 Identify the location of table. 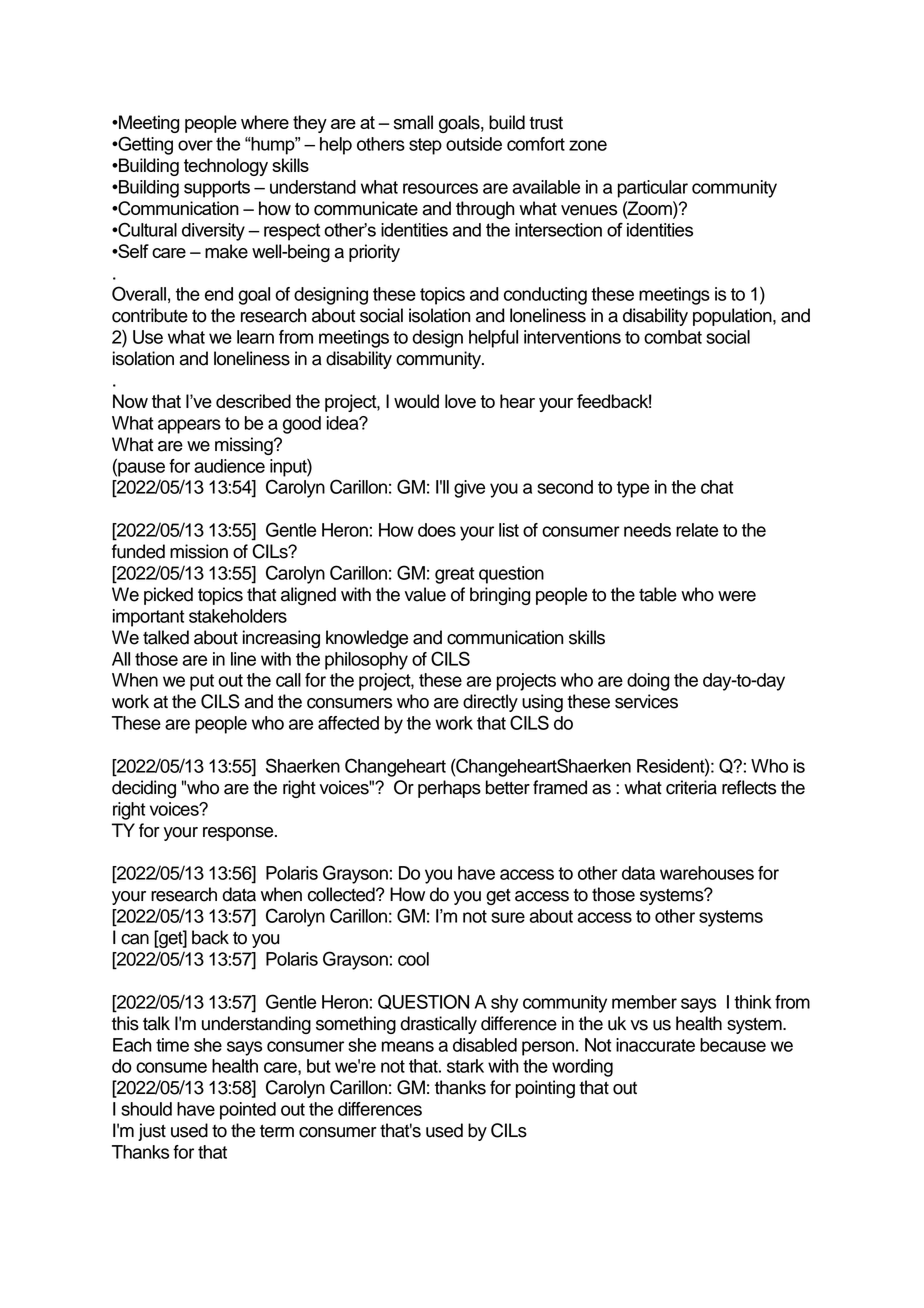
(658, 594).
